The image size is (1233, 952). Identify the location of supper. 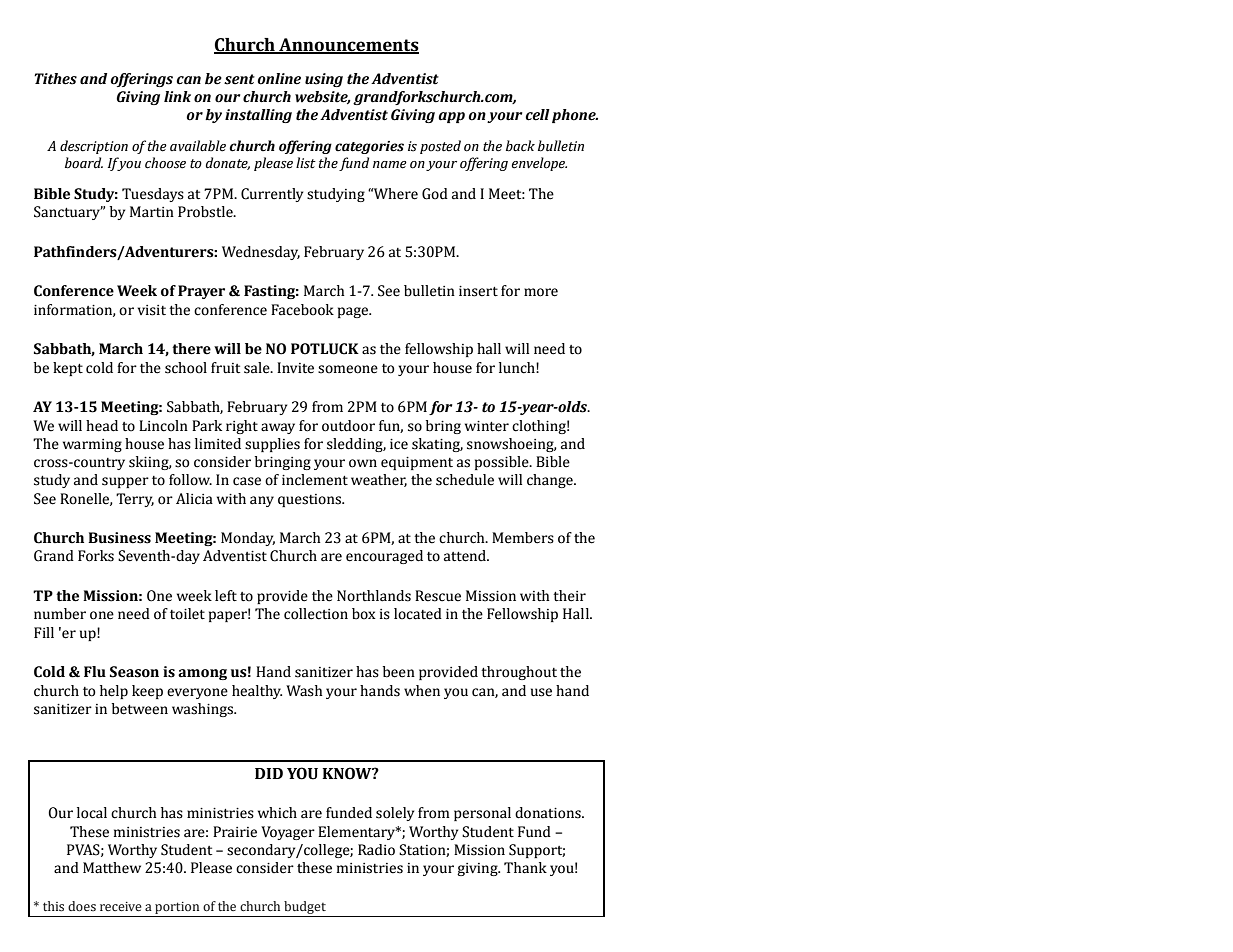
(125, 482).
